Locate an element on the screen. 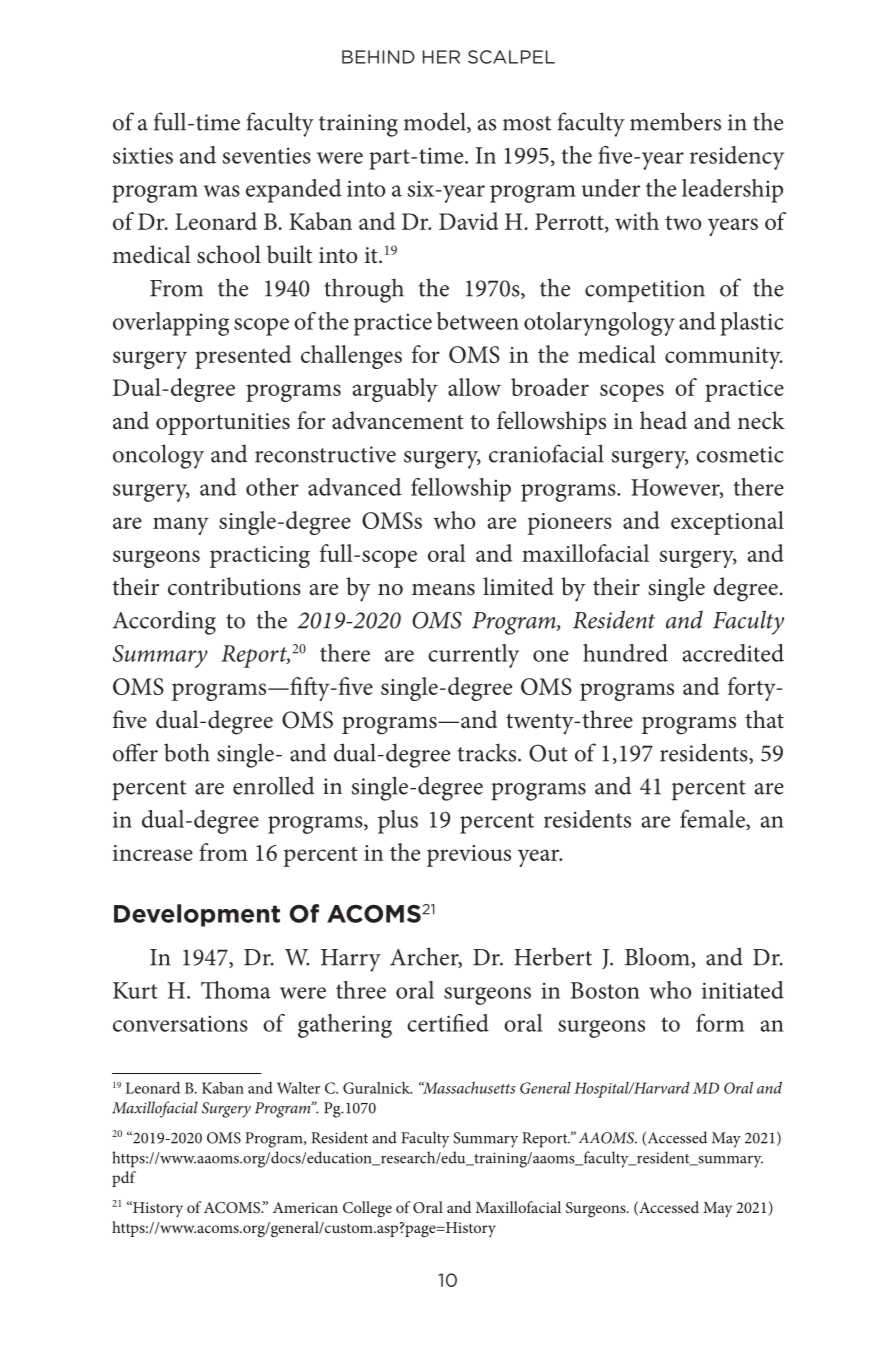  competition is located at coordinates (645, 291).
